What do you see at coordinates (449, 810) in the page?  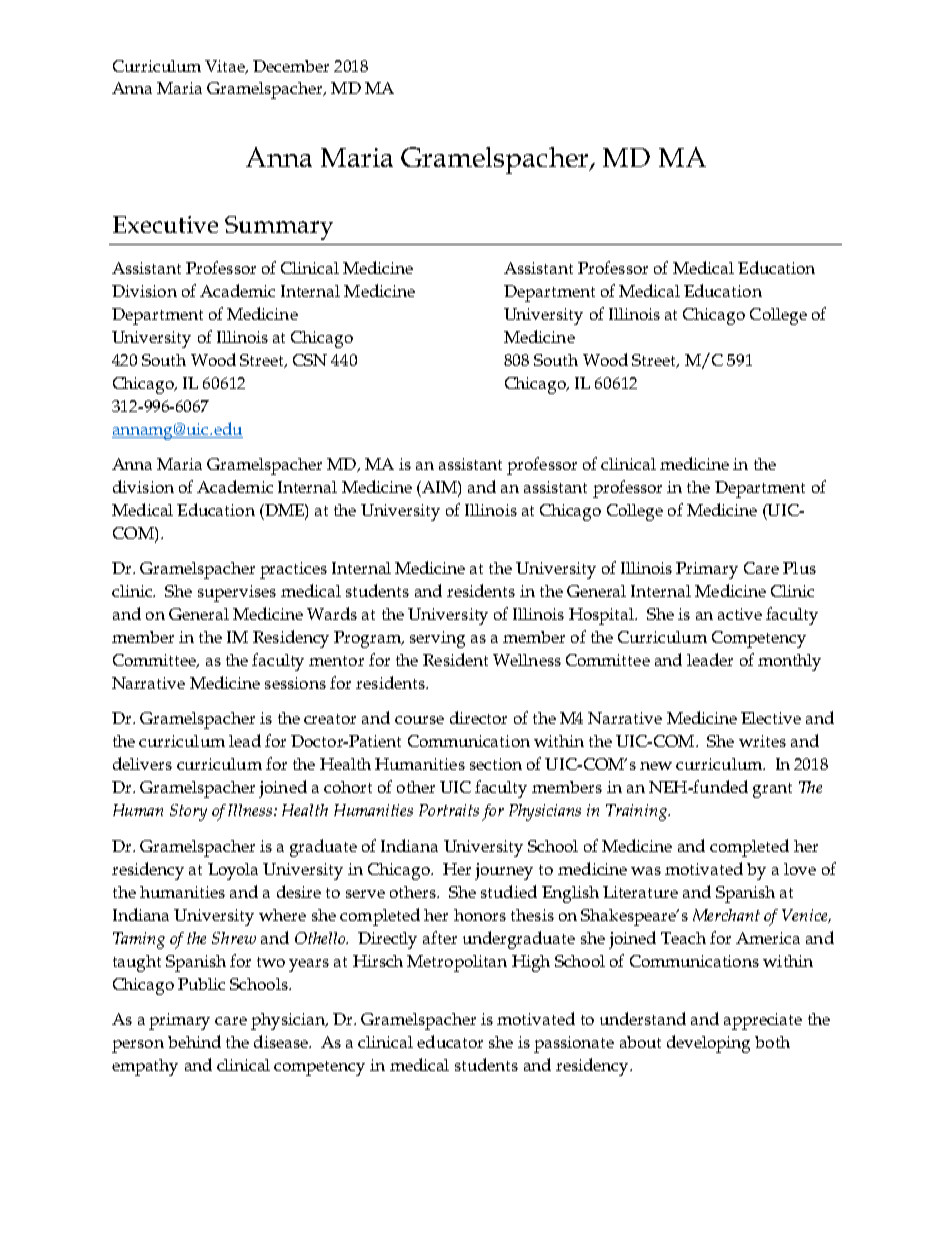 I see `Portraits` at bounding box center [449, 810].
